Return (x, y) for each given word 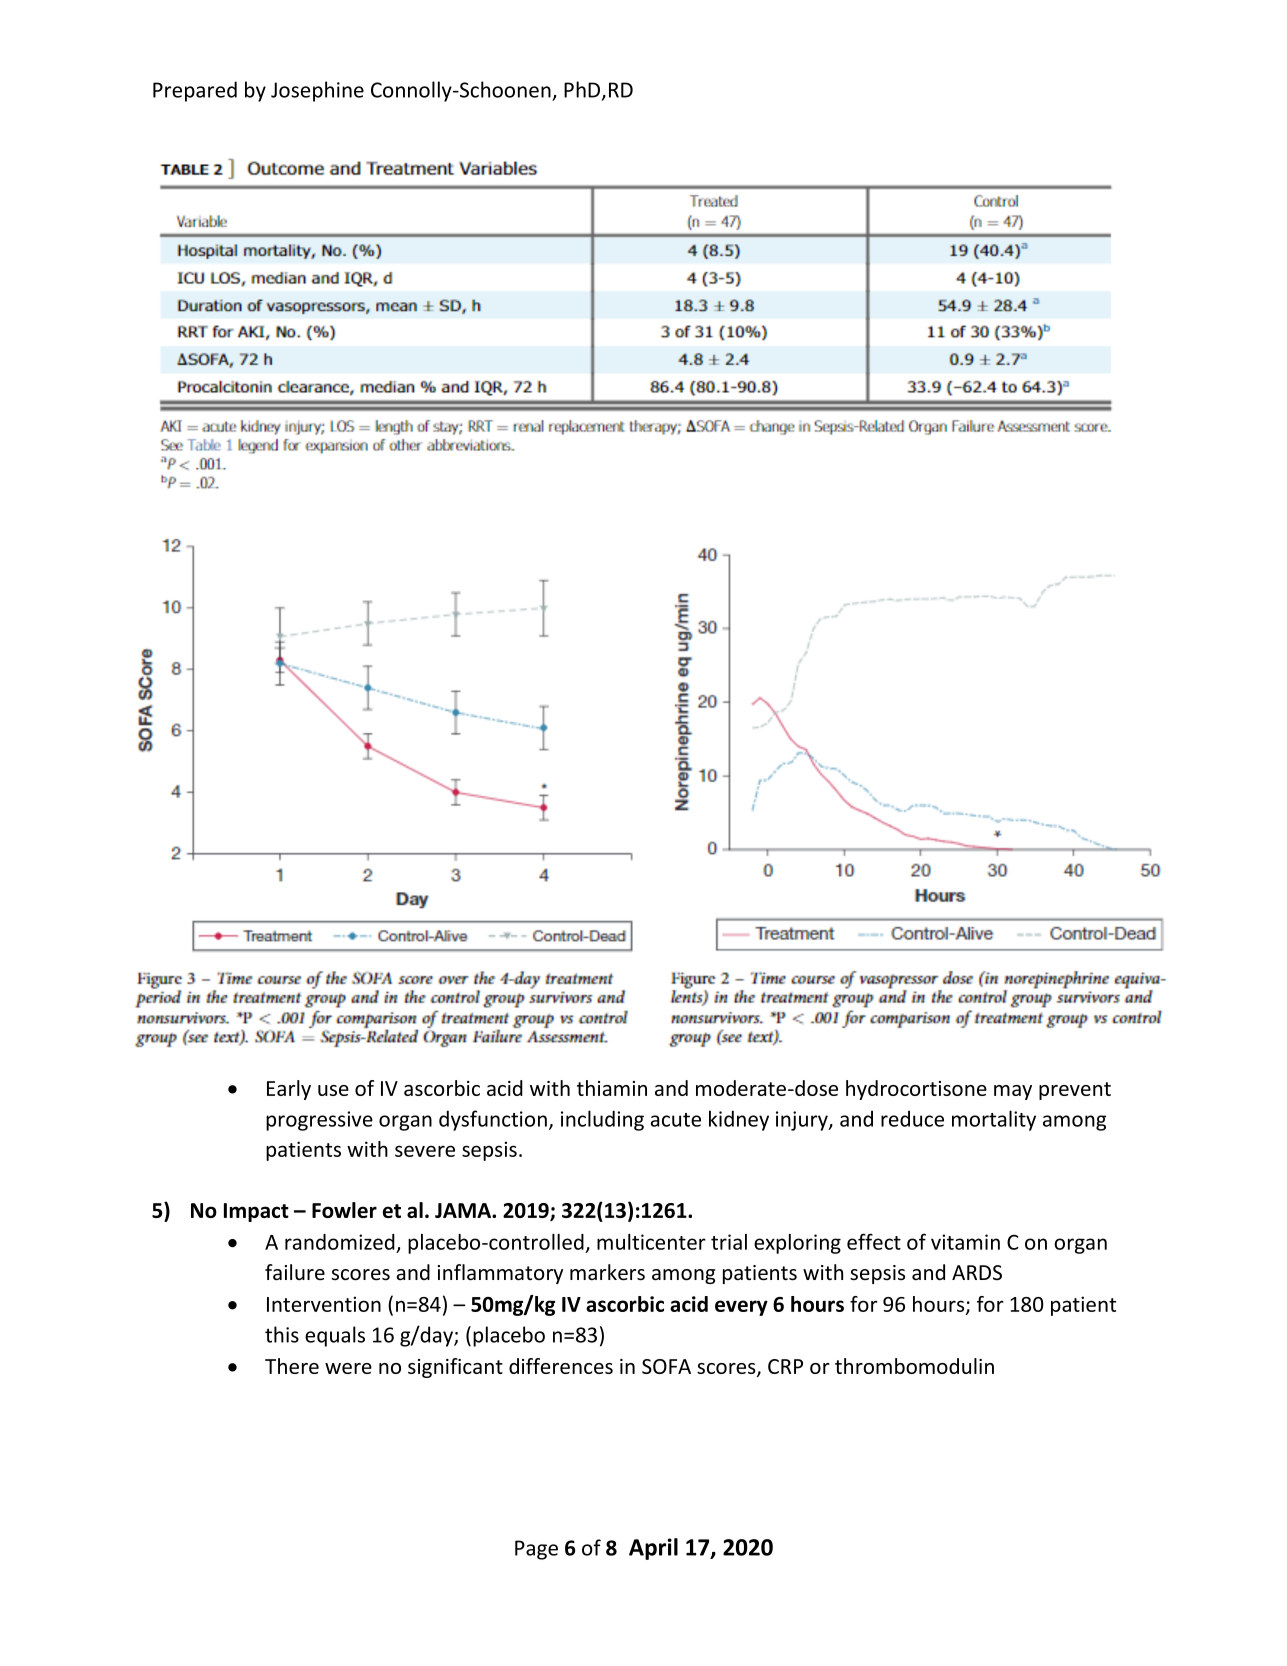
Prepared (195, 91)
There (292, 1366)
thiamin (612, 1088)
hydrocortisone (916, 1090)
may (1013, 1092)
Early (289, 1090)
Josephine (317, 91)
